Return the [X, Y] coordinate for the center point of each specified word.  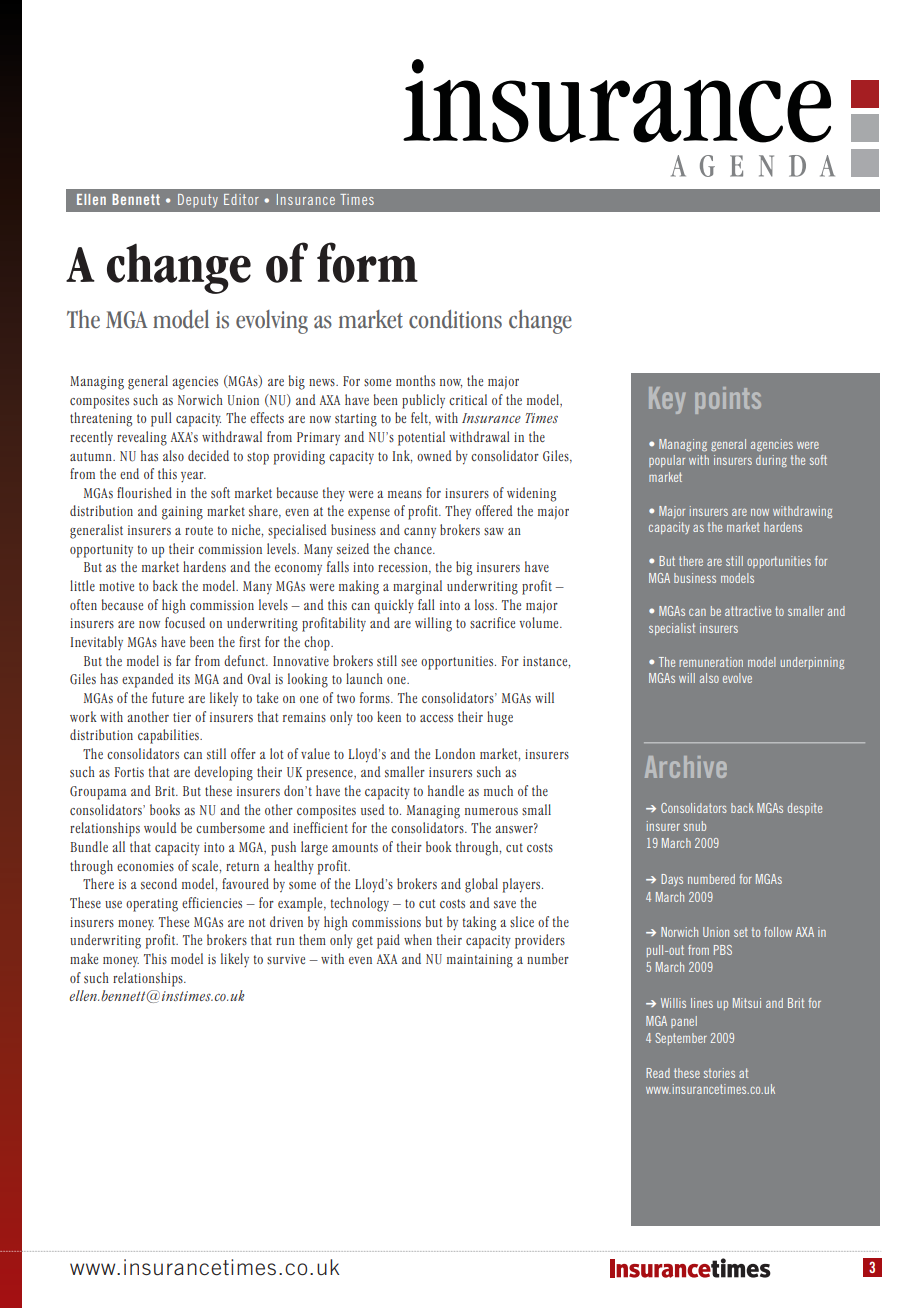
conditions [455, 319]
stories [719, 1073]
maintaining [480, 961]
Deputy [198, 201]
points [728, 400]
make [84, 958]
